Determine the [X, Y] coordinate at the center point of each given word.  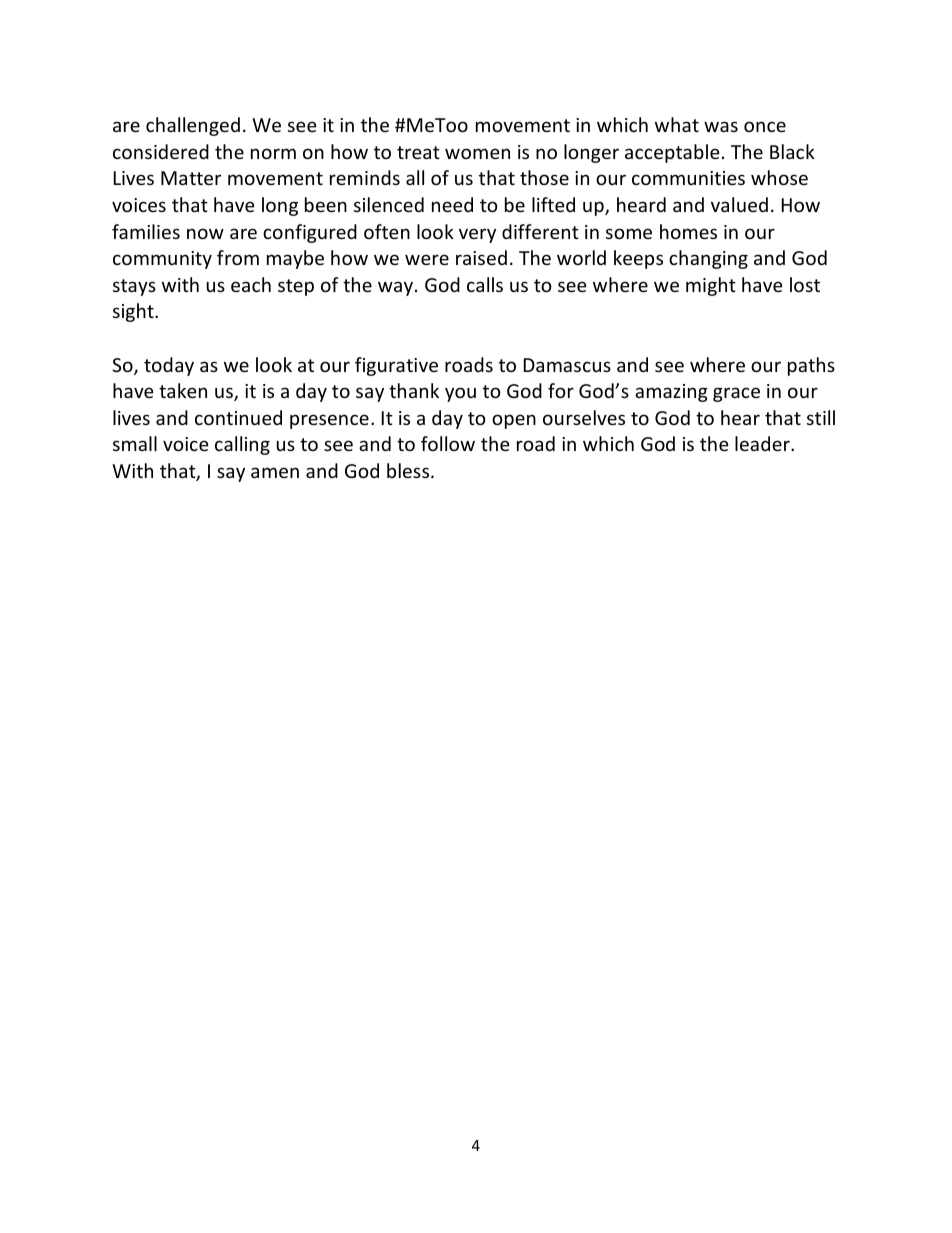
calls [485, 284]
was [721, 126]
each [251, 284]
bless [409, 470]
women [477, 153]
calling [242, 445]
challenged [193, 126]
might [711, 286]
